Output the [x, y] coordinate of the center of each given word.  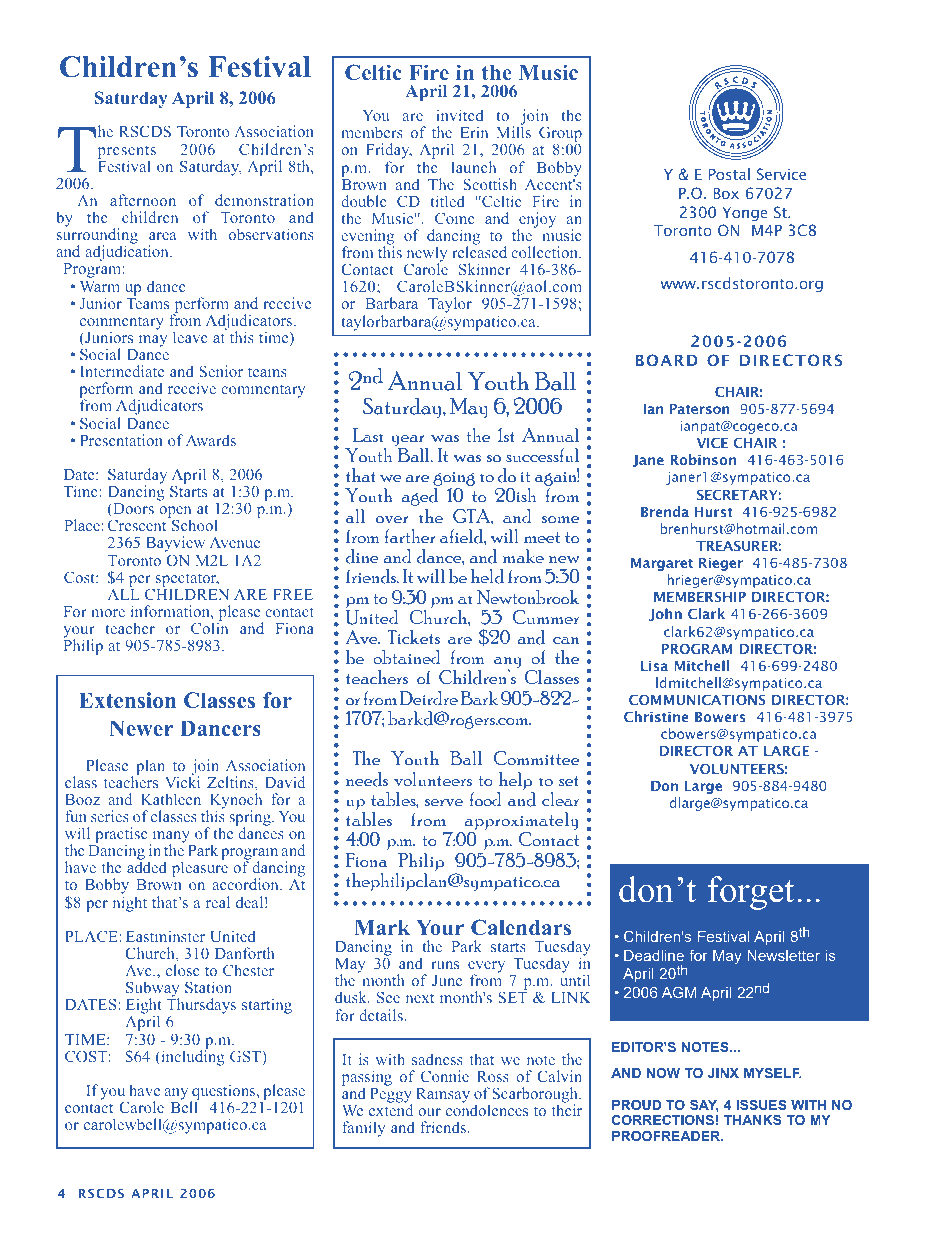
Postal [729, 174]
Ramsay [443, 1095]
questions [224, 1093]
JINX [723, 1073]
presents [127, 153]
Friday [389, 152]
